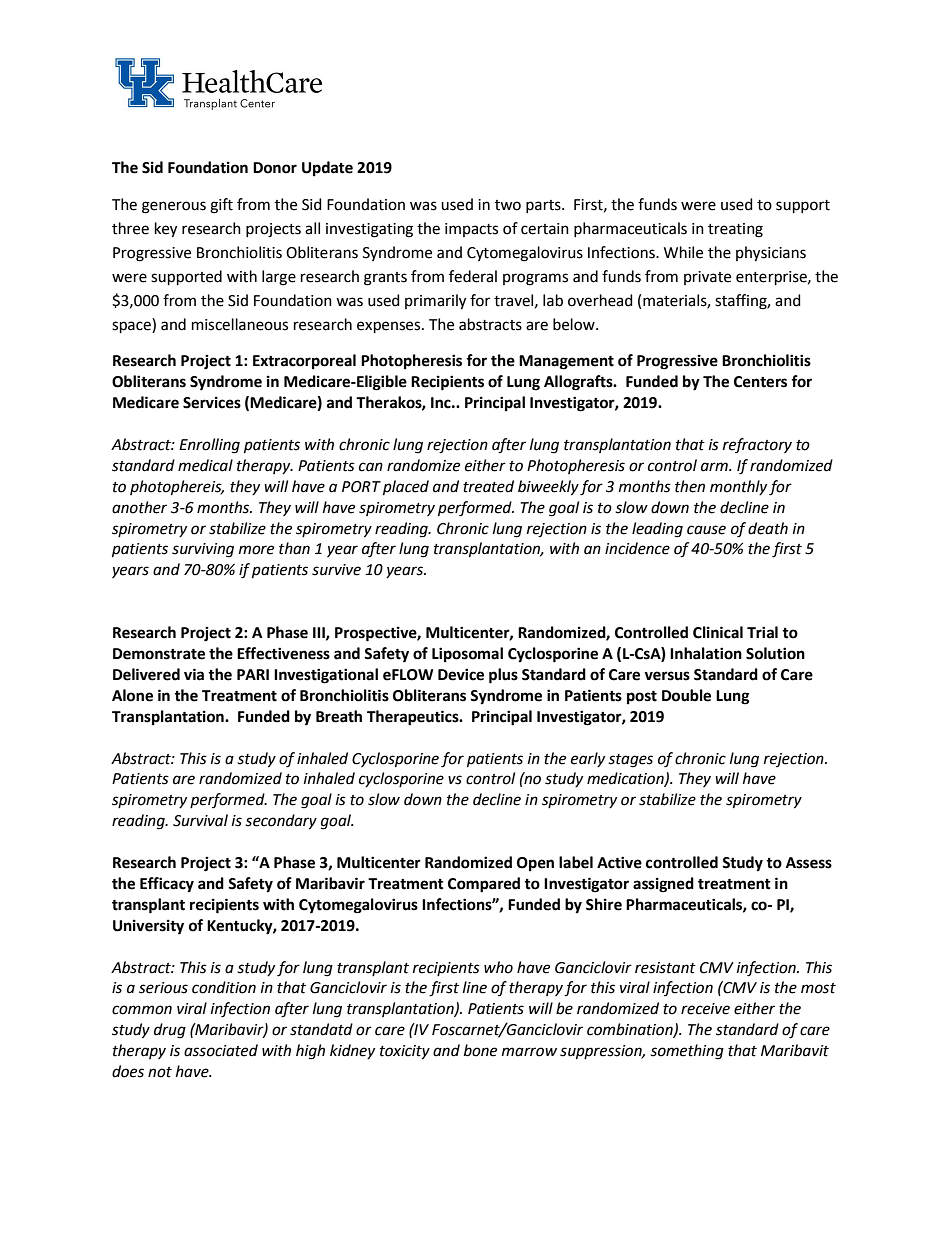 The height and width of the screenshot is (1233, 952). I want to click on bone, so click(480, 1050).
